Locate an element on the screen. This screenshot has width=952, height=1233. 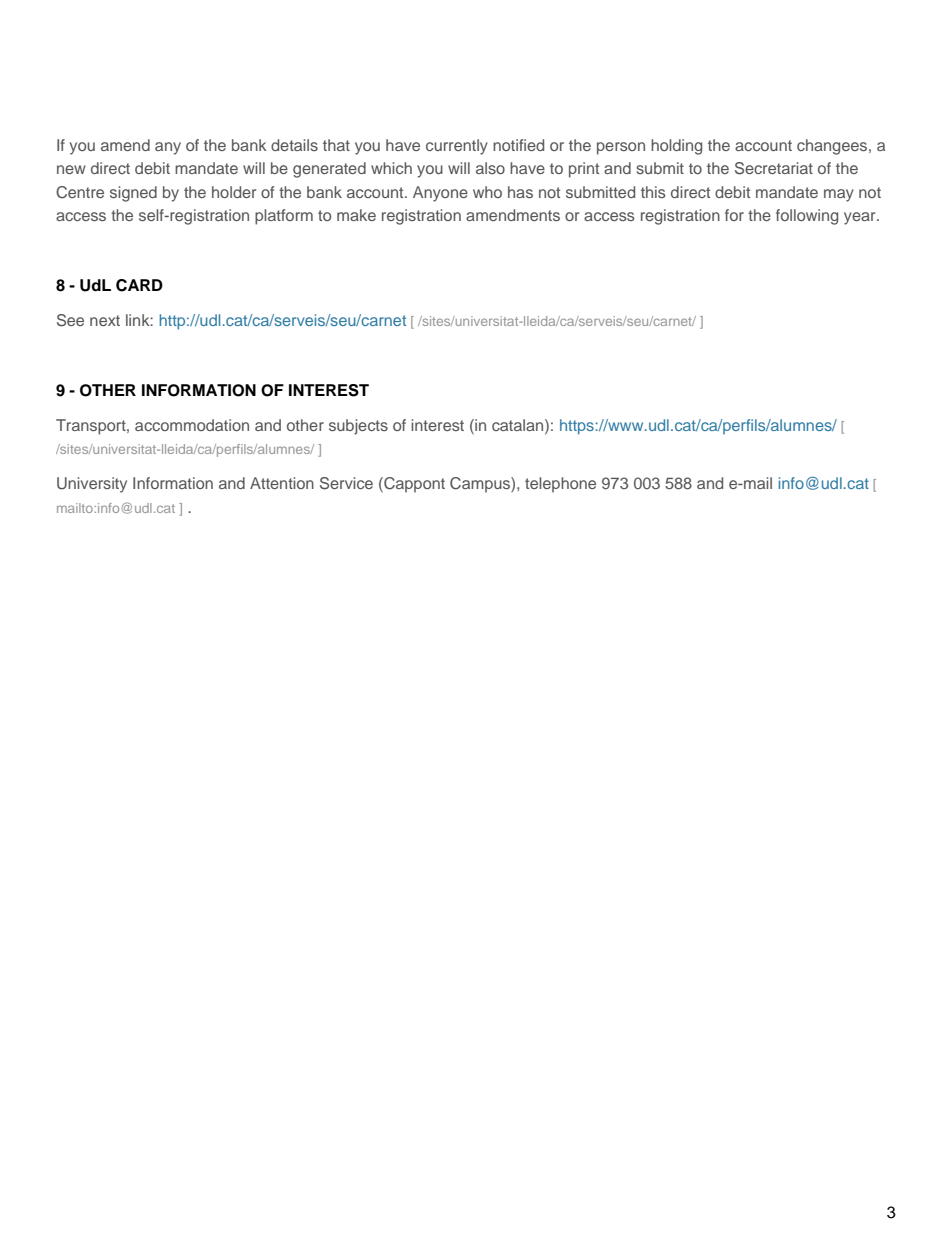
CARD is located at coordinates (139, 285).
